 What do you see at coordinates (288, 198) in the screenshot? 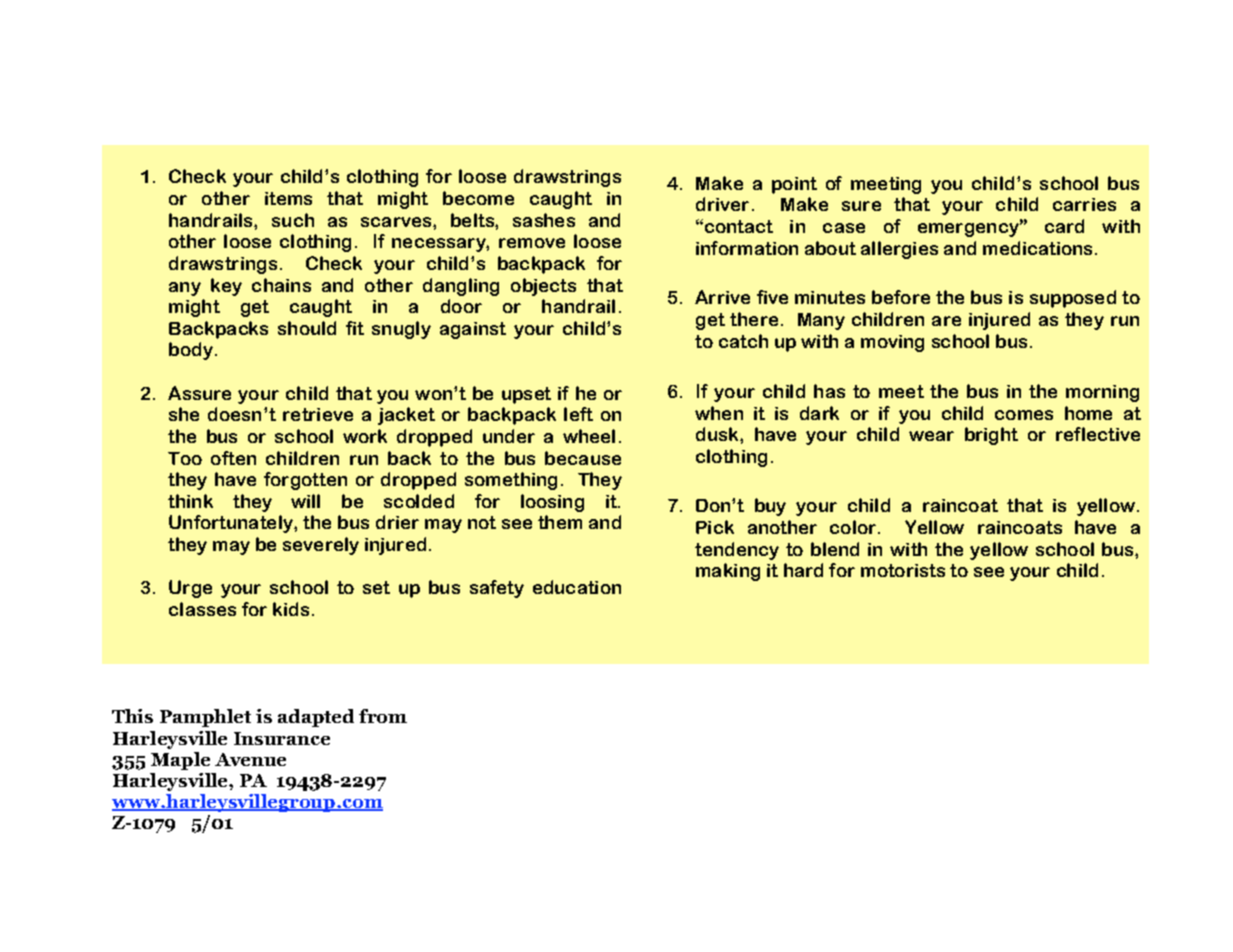
I see `items` at bounding box center [288, 198].
